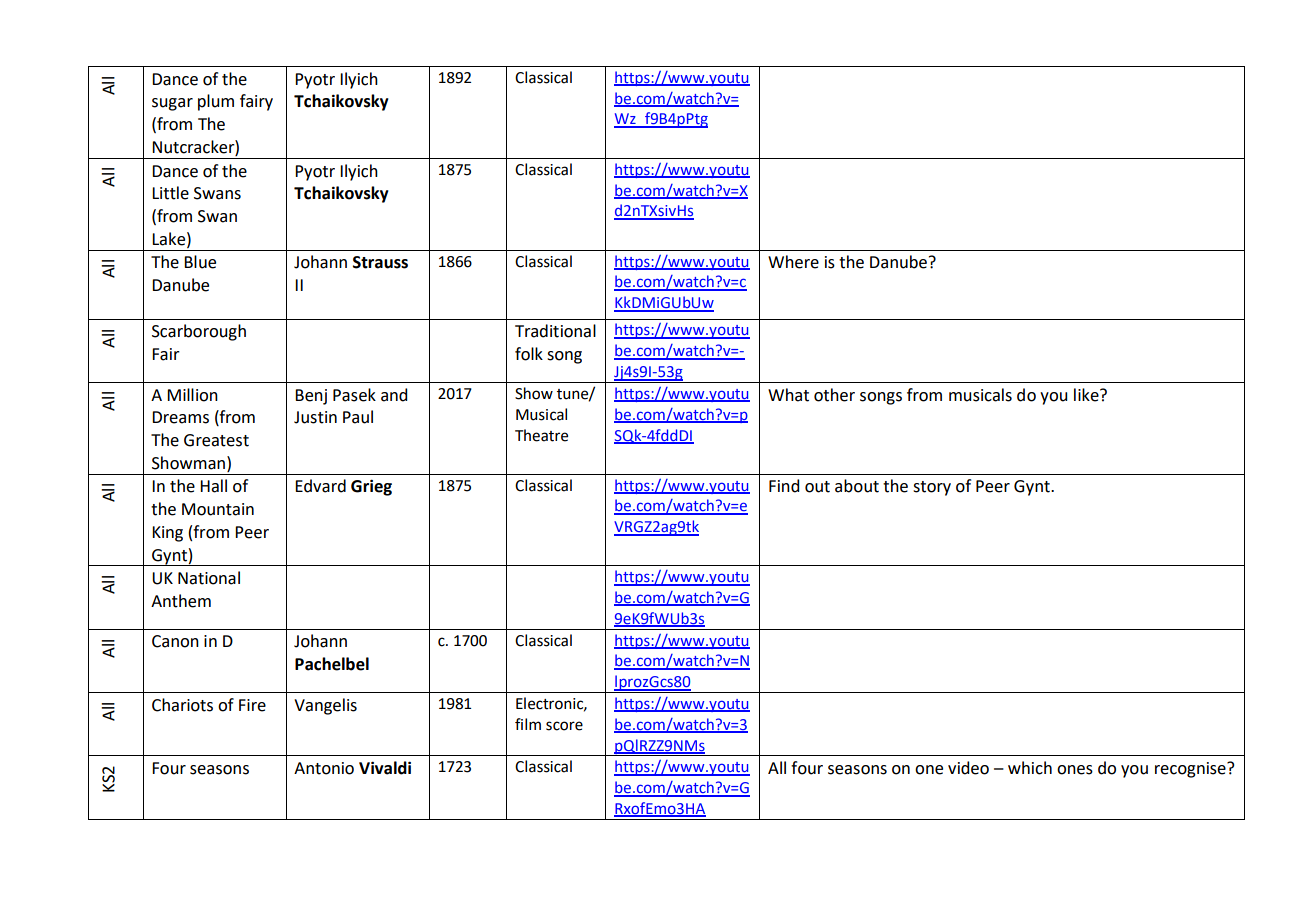 This screenshot has height=924, width=1308. What do you see at coordinates (216, 102) in the screenshot?
I see `plum` at bounding box center [216, 102].
